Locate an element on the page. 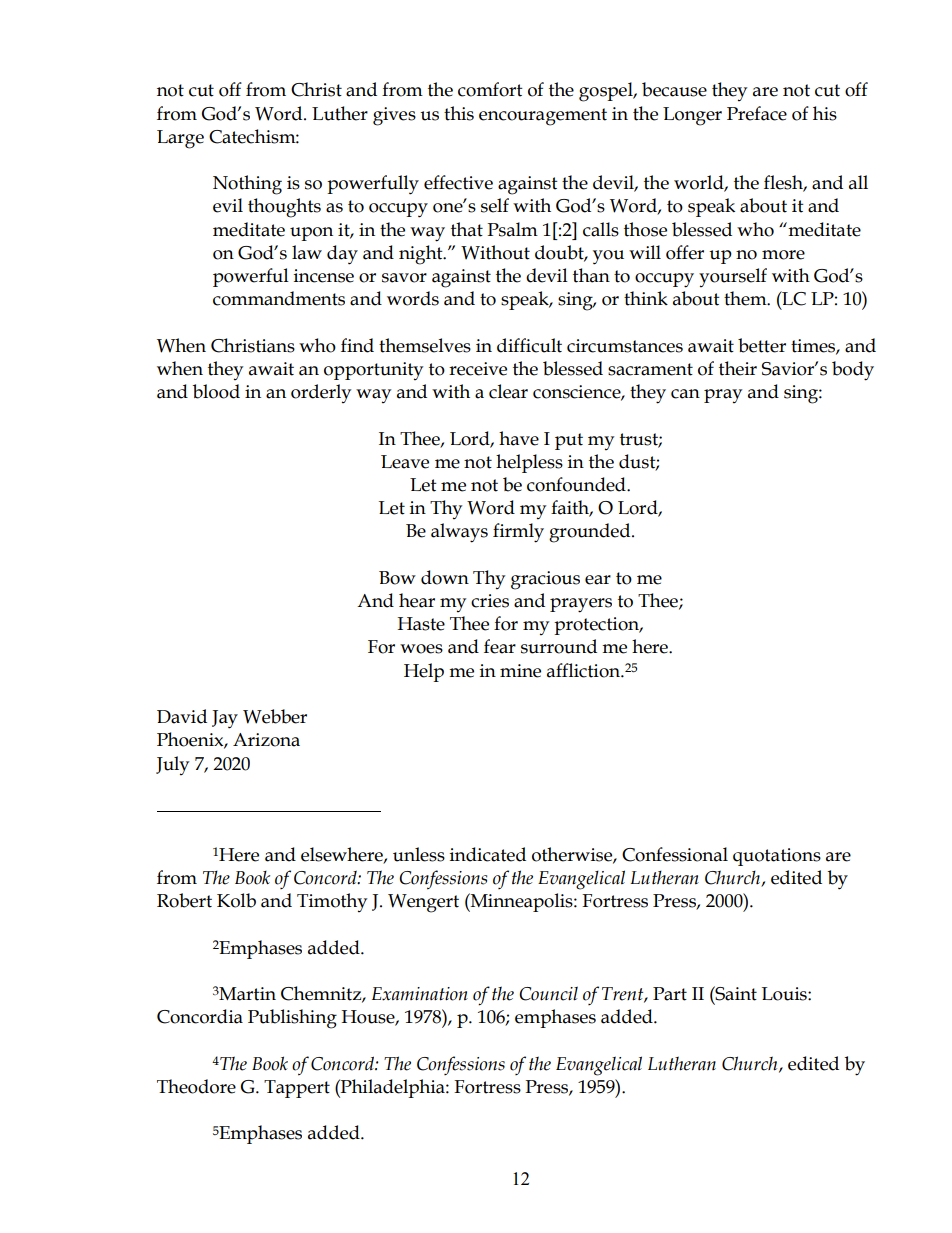 The width and height of the page is (952, 1233). blood is located at coordinates (216, 391).
